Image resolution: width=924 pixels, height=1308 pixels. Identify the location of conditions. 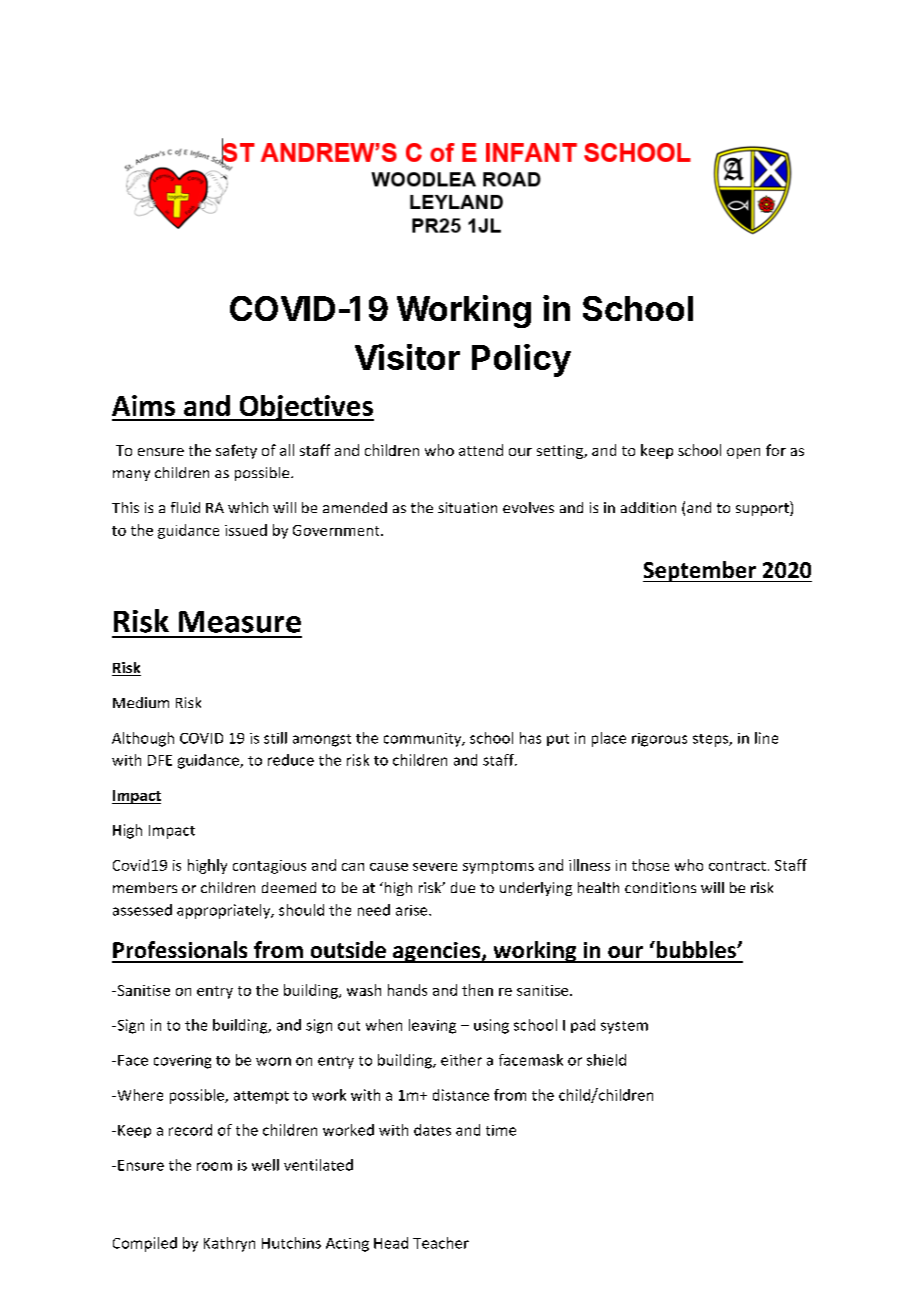
(660, 887).
